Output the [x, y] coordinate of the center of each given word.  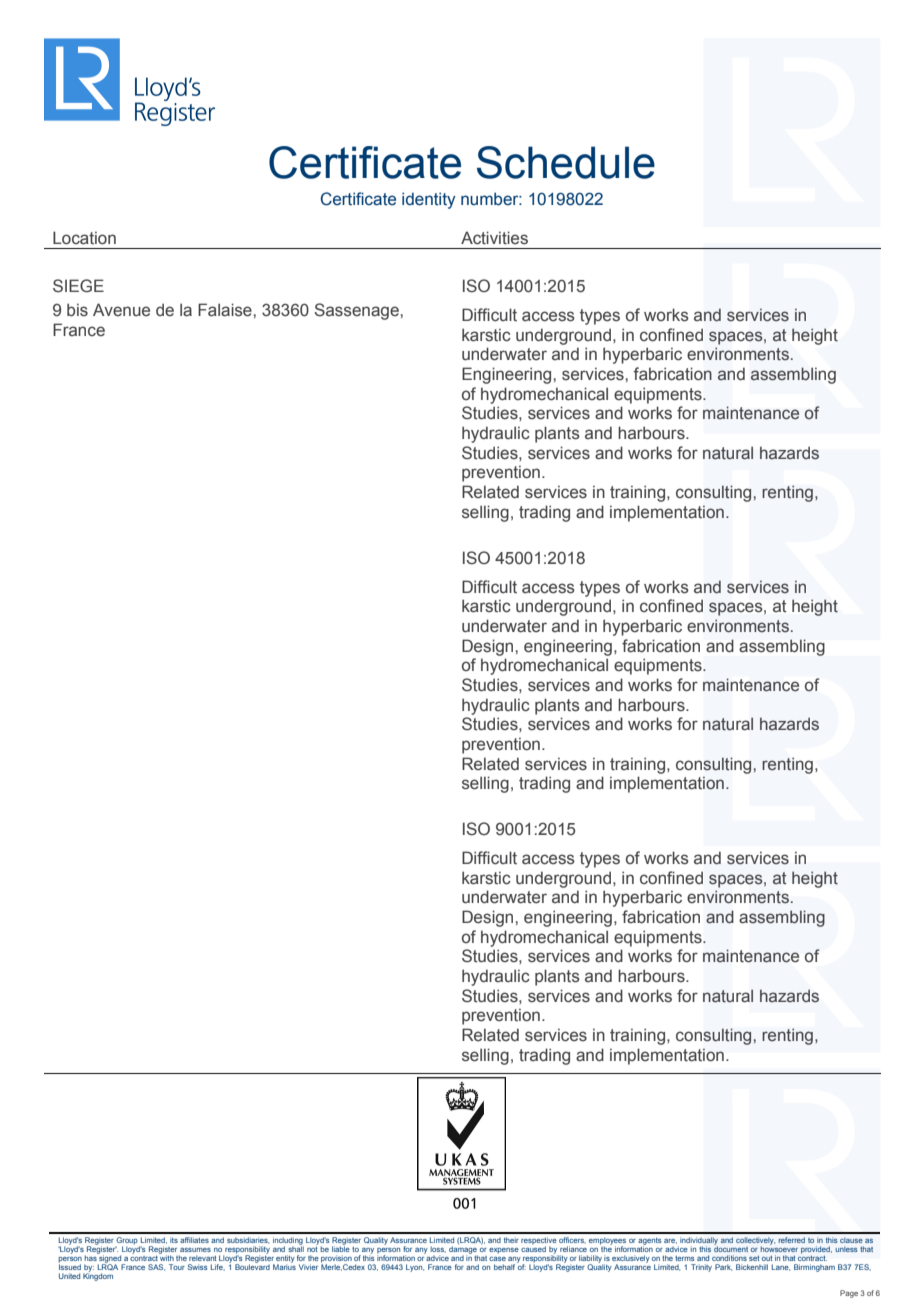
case [497, 1258]
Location [84, 238]
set [754, 1258]
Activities [494, 238]
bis [77, 310]
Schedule [566, 162]
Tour [177, 1267]
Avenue [121, 310]
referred [791, 1240]
